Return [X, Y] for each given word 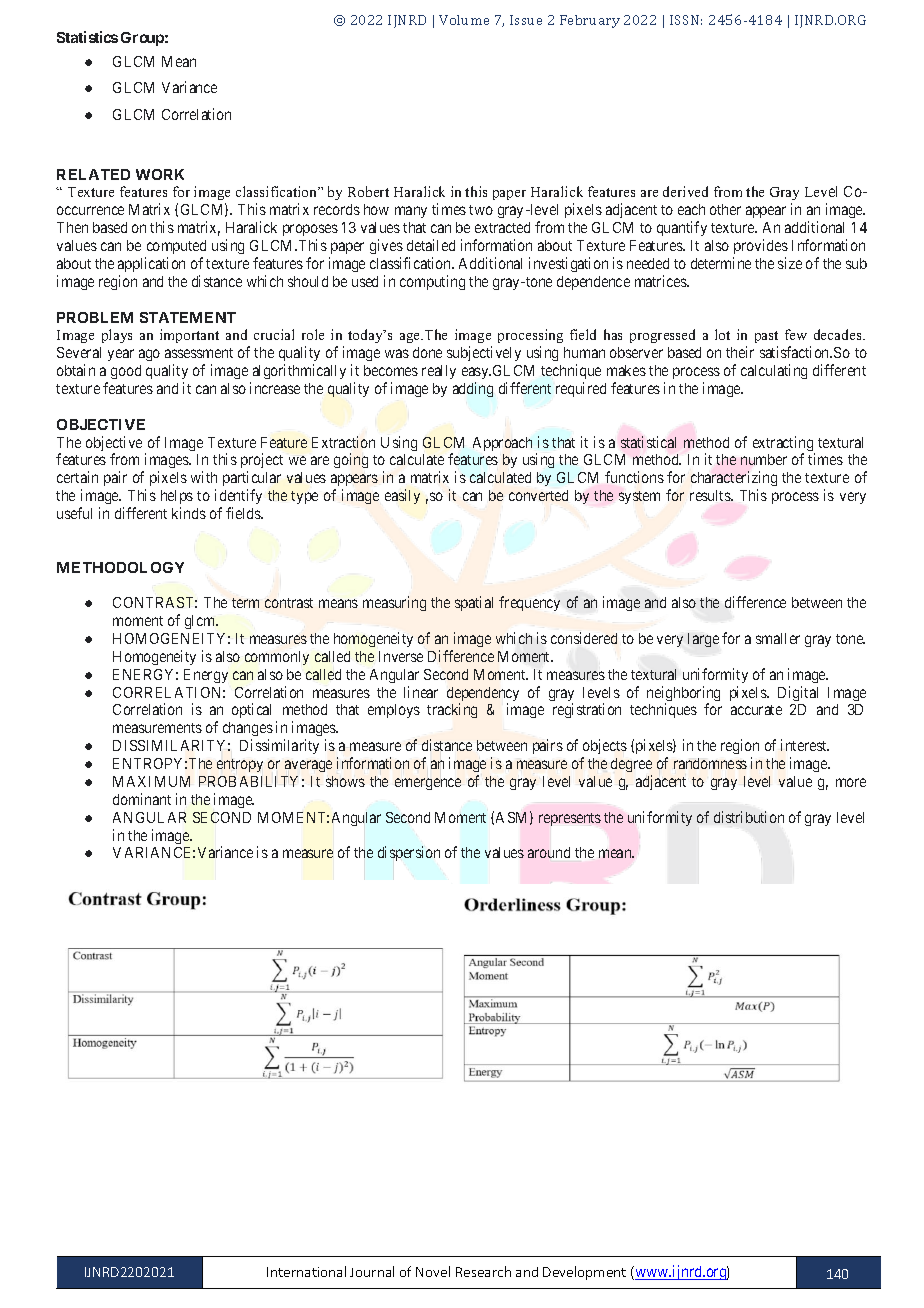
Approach [502, 444]
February [590, 21]
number [764, 459]
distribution [749, 817]
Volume [464, 20]
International [306, 1271]
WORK [160, 174]
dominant [142, 799]
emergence [428, 784]
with [204, 477]
